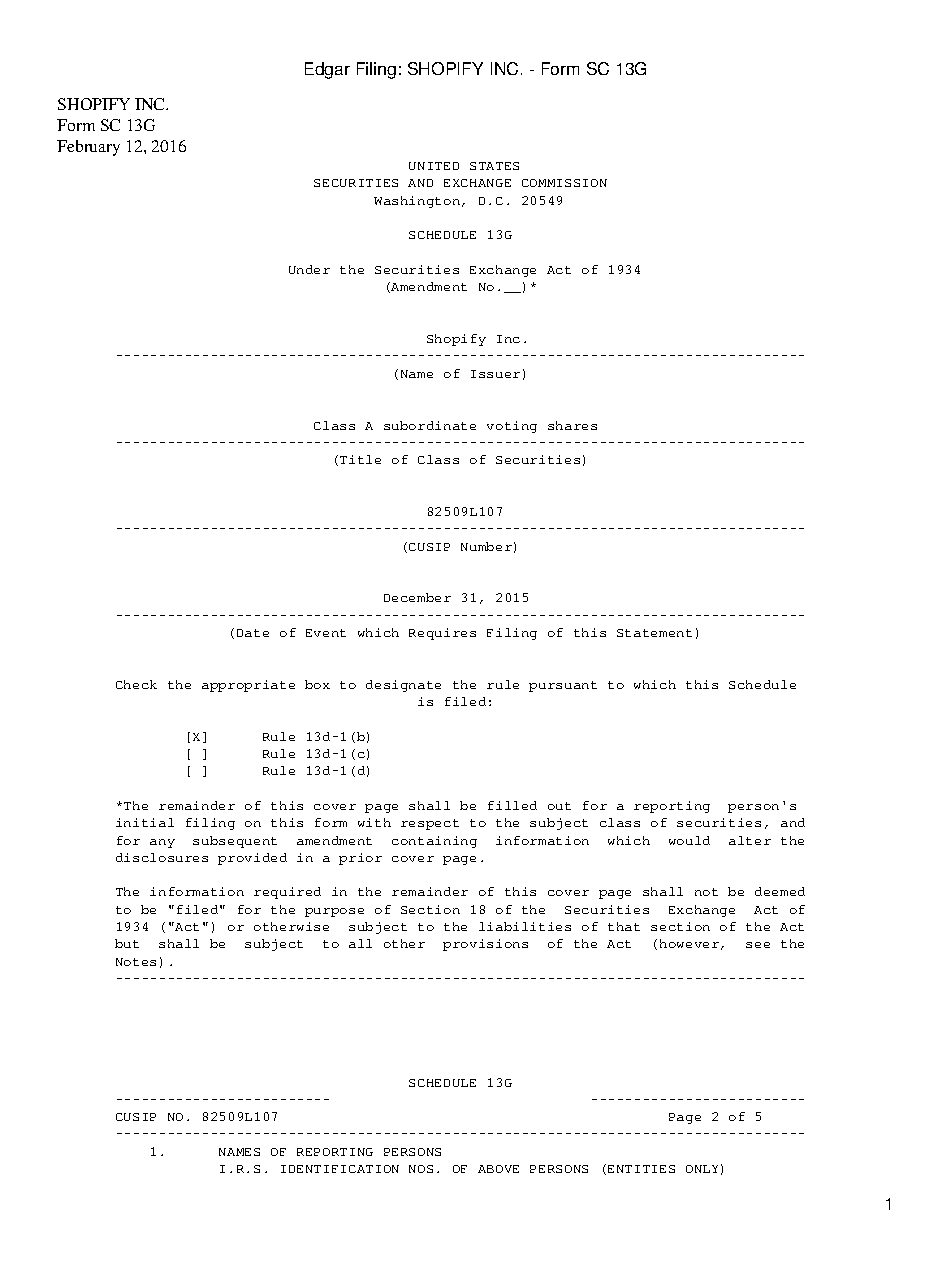  Describe the element at coordinates (340, 1169) in the screenshot. I see `IDENTIFICATION` at that location.
